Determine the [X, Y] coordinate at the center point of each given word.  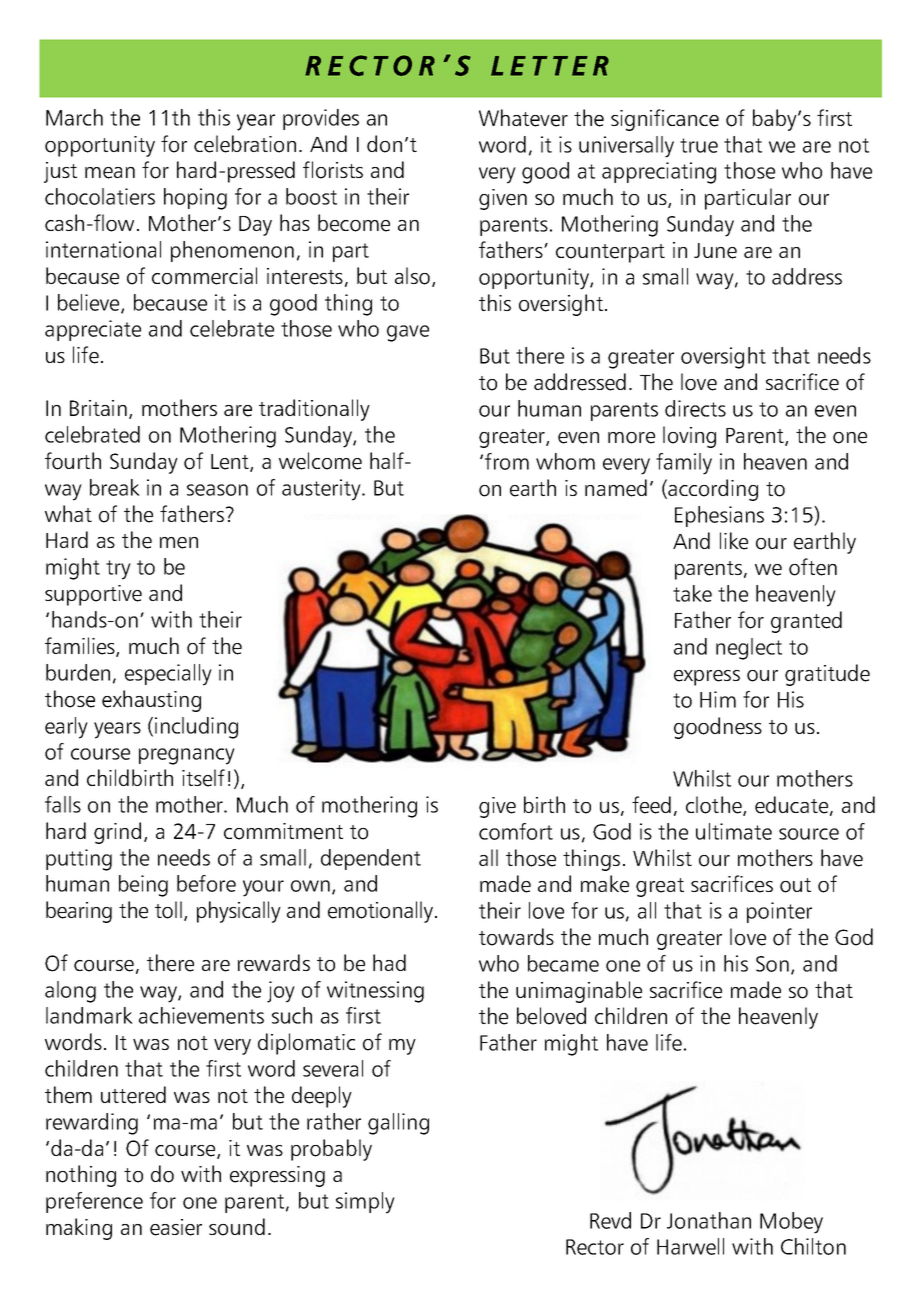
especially [168, 675]
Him [718, 699]
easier [176, 1227]
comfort [516, 831]
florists [333, 170]
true [699, 145]
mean [110, 173]
